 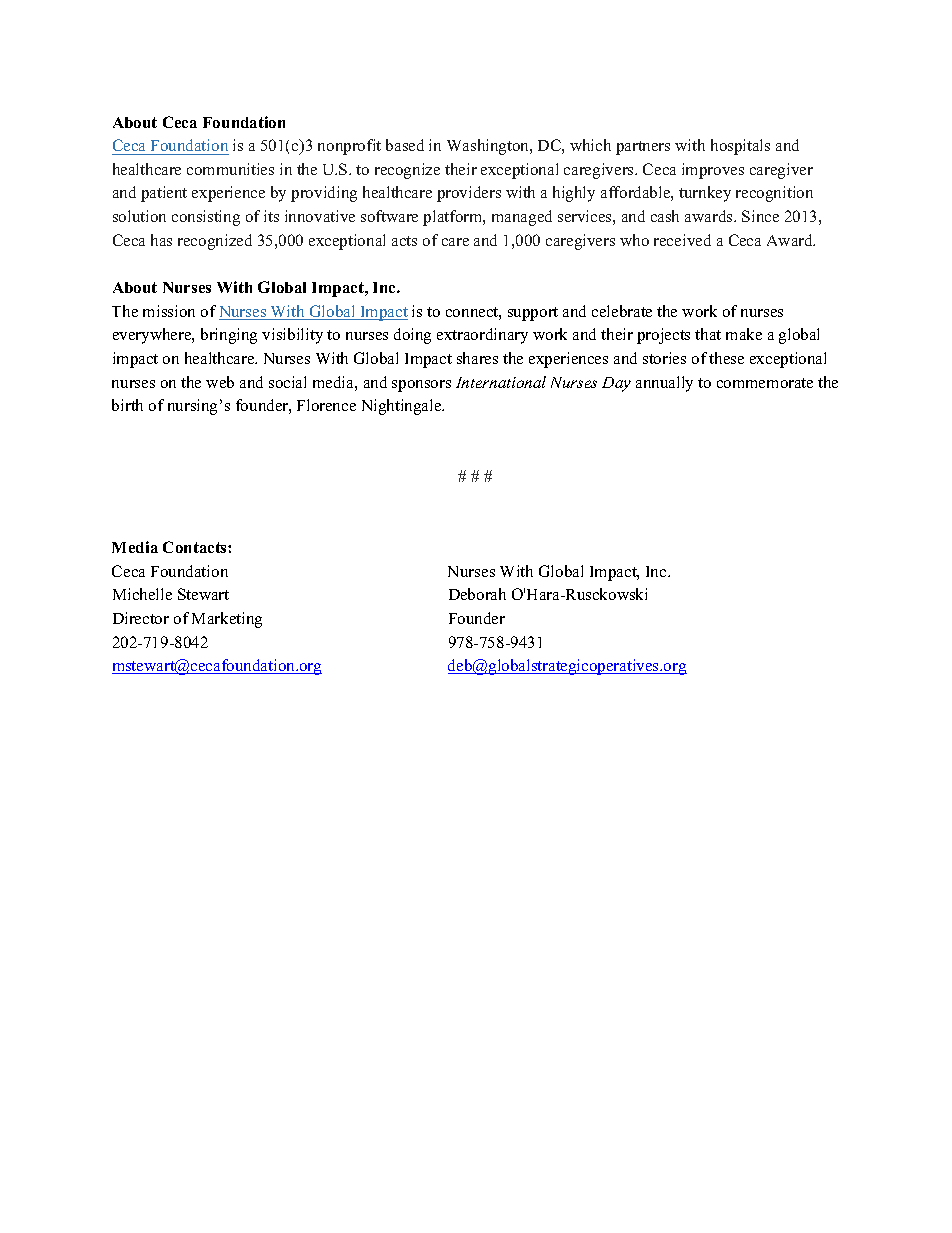 What do you see at coordinates (142, 594) in the screenshot?
I see `Michelle` at bounding box center [142, 594].
